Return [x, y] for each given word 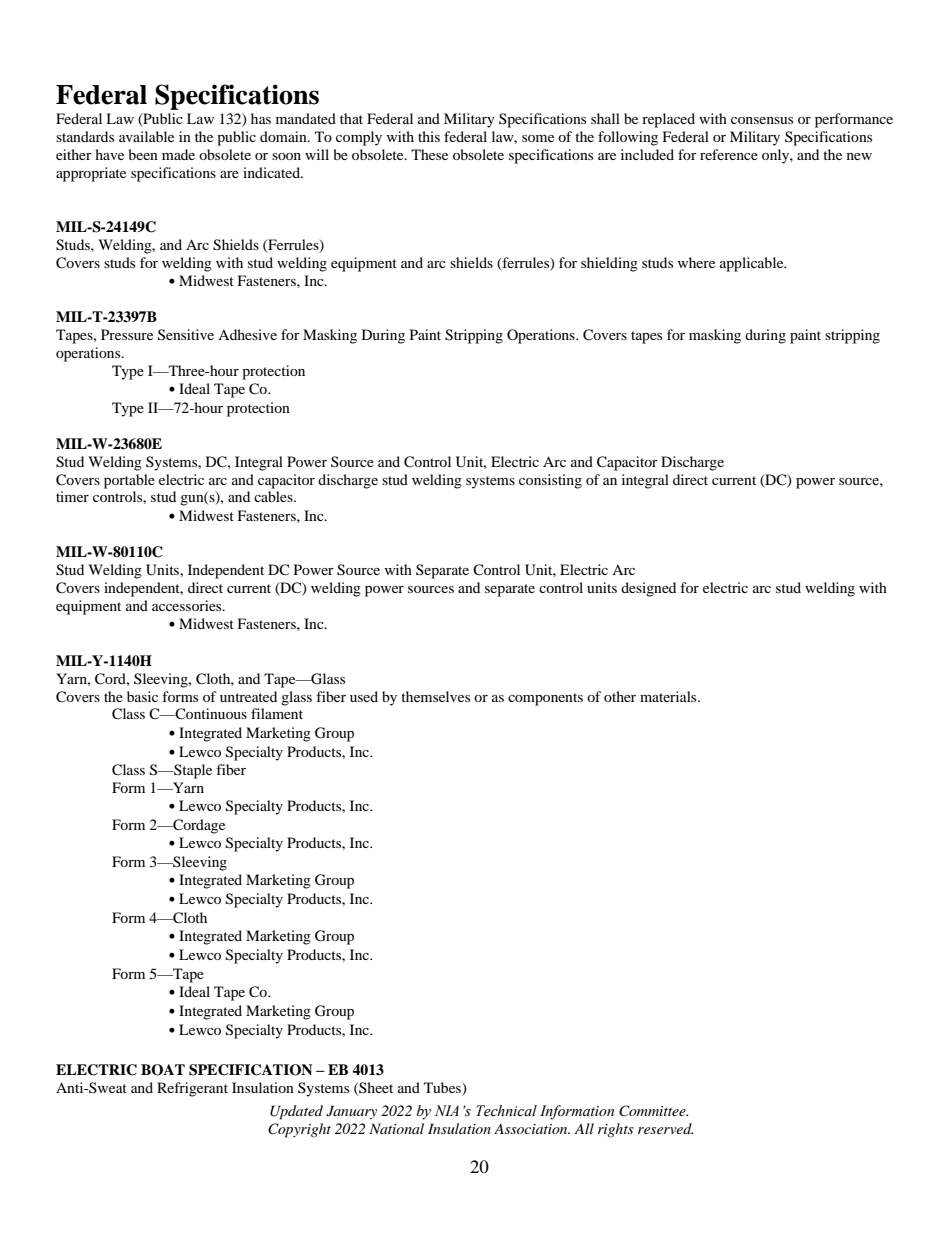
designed [648, 589]
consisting [550, 481]
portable [129, 481]
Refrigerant [192, 1089]
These [429, 154]
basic [142, 696]
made [178, 154]
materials [669, 696]
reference [729, 154]
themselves [435, 696]
